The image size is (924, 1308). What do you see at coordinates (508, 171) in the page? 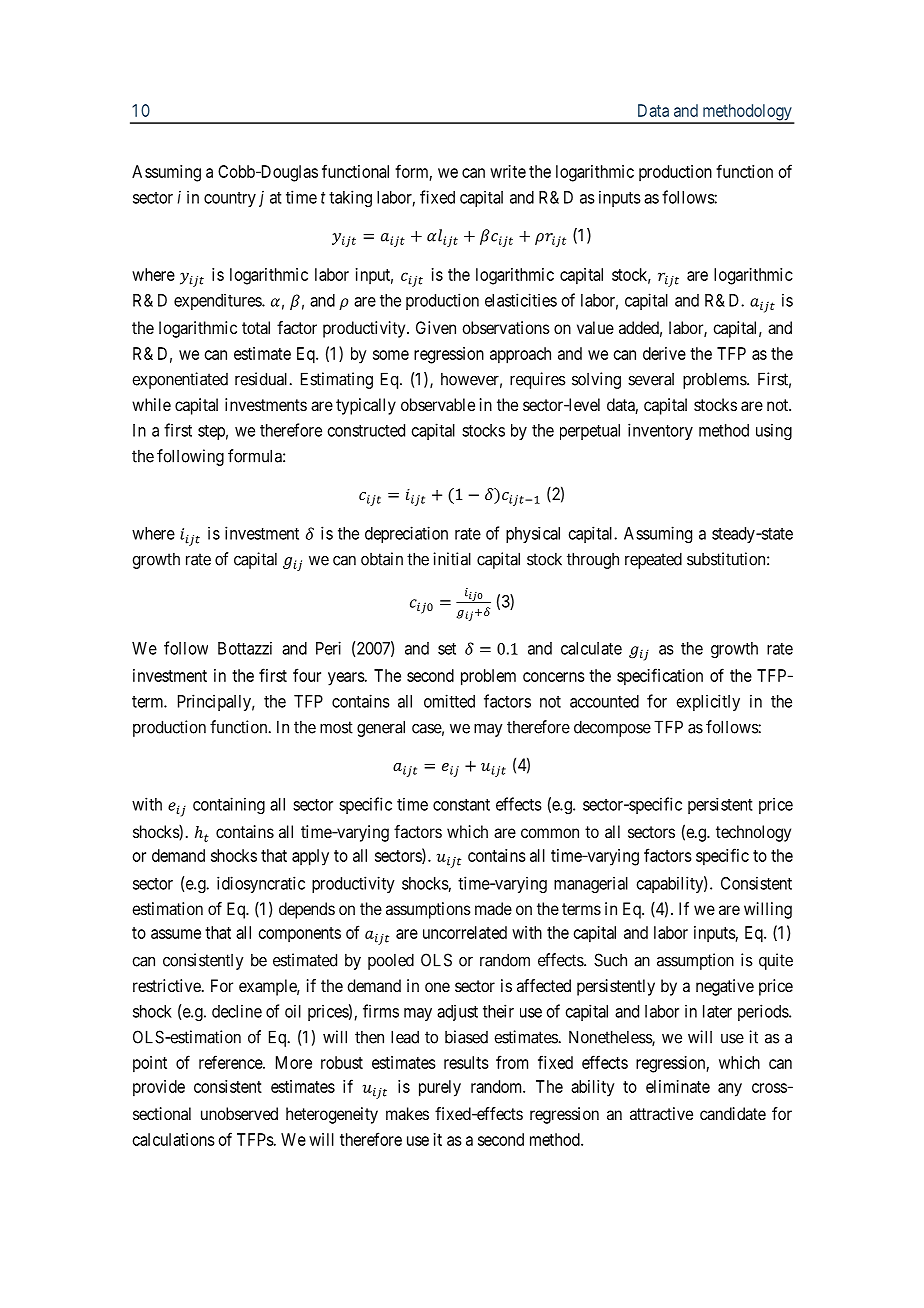
I see `write` at bounding box center [508, 171].
